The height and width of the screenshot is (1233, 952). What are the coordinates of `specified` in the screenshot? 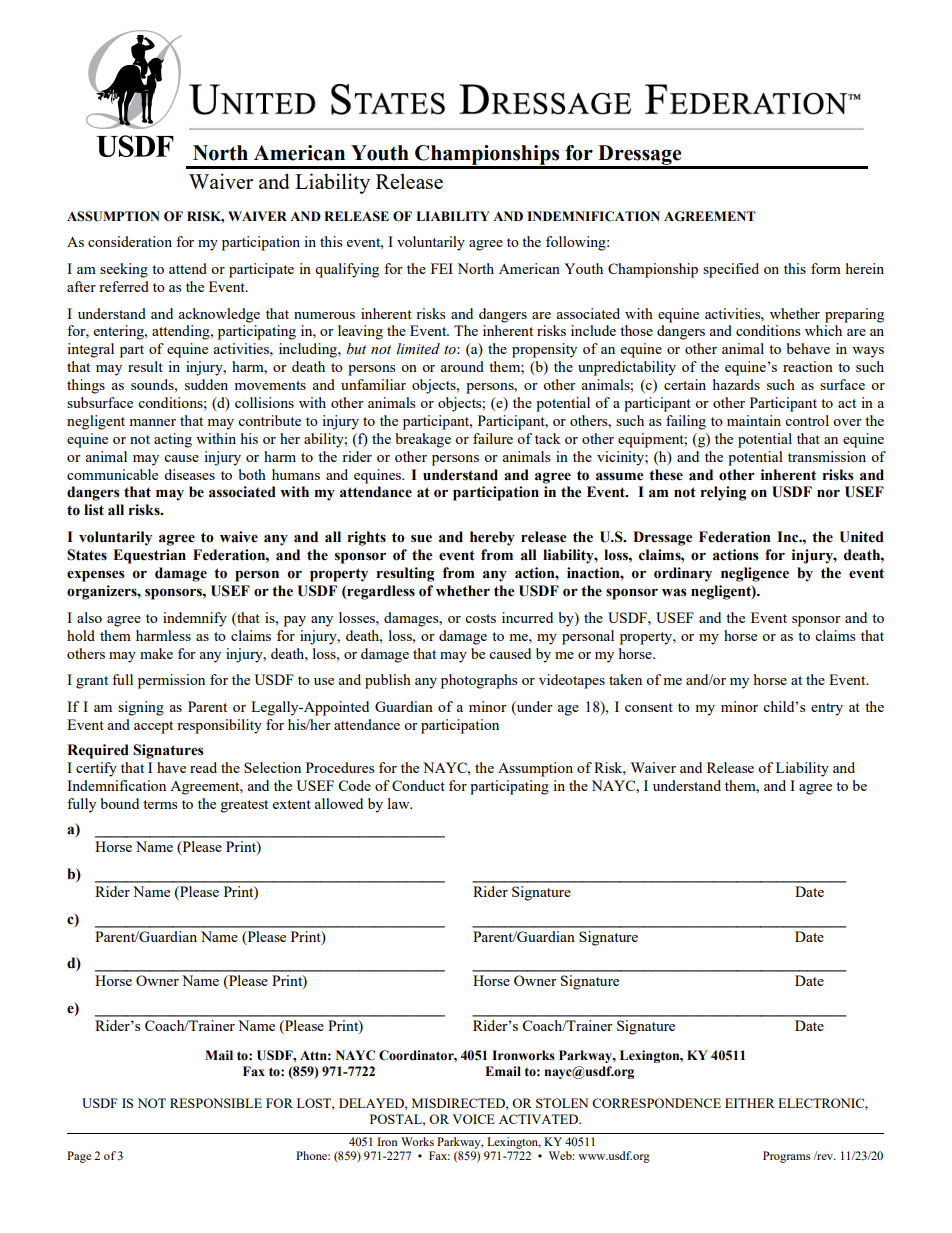 It's located at (731, 270).
